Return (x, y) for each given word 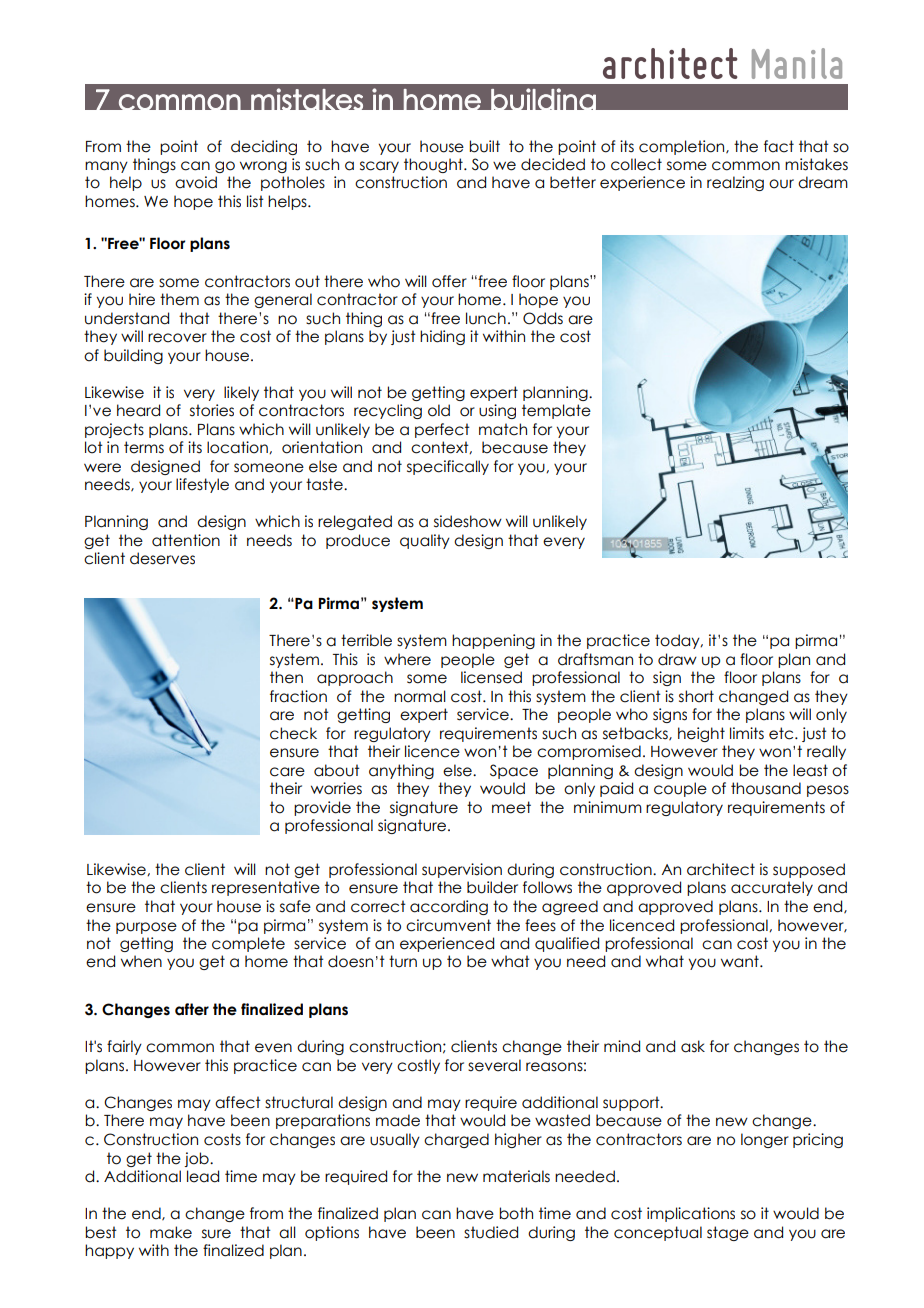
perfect (442, 430)
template (556, 411)
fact (779, 146)
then (286, 677)
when (141, 961)
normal (420, 696)
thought (434, 165)
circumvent (448, 925)
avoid (196, 182)
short (696, 696)
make (171, 1232)
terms (144, 447)
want (741, 961)
